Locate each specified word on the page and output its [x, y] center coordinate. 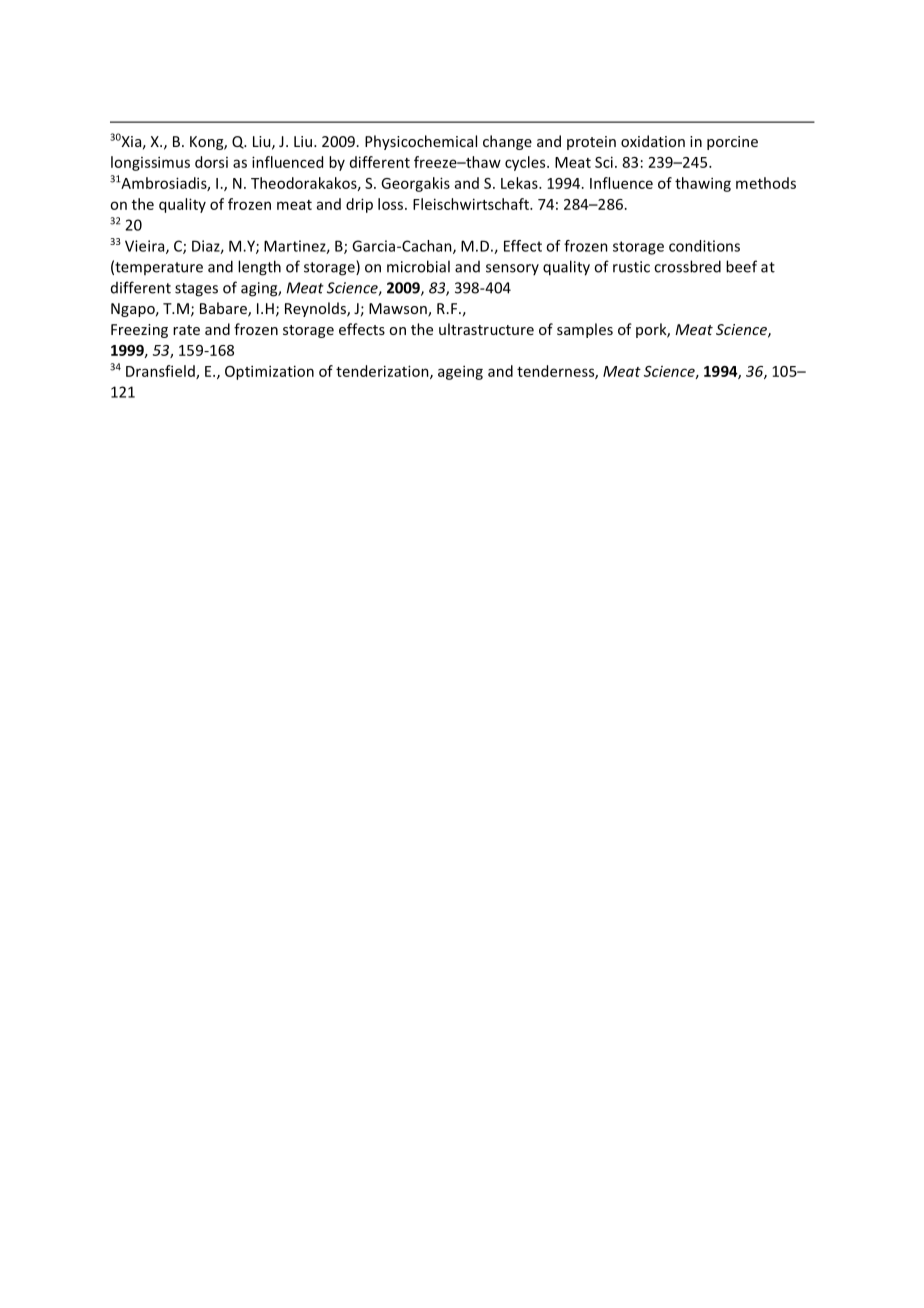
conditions [704, 246]
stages [196, 290]
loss [392, 204]
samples [585, 330]
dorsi [211, 162]
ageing [460, 372]
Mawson [399, 310]
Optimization [269, 372]
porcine [732, 143]
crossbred [687, 266]
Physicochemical [421, 142]
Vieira [146, 247]
